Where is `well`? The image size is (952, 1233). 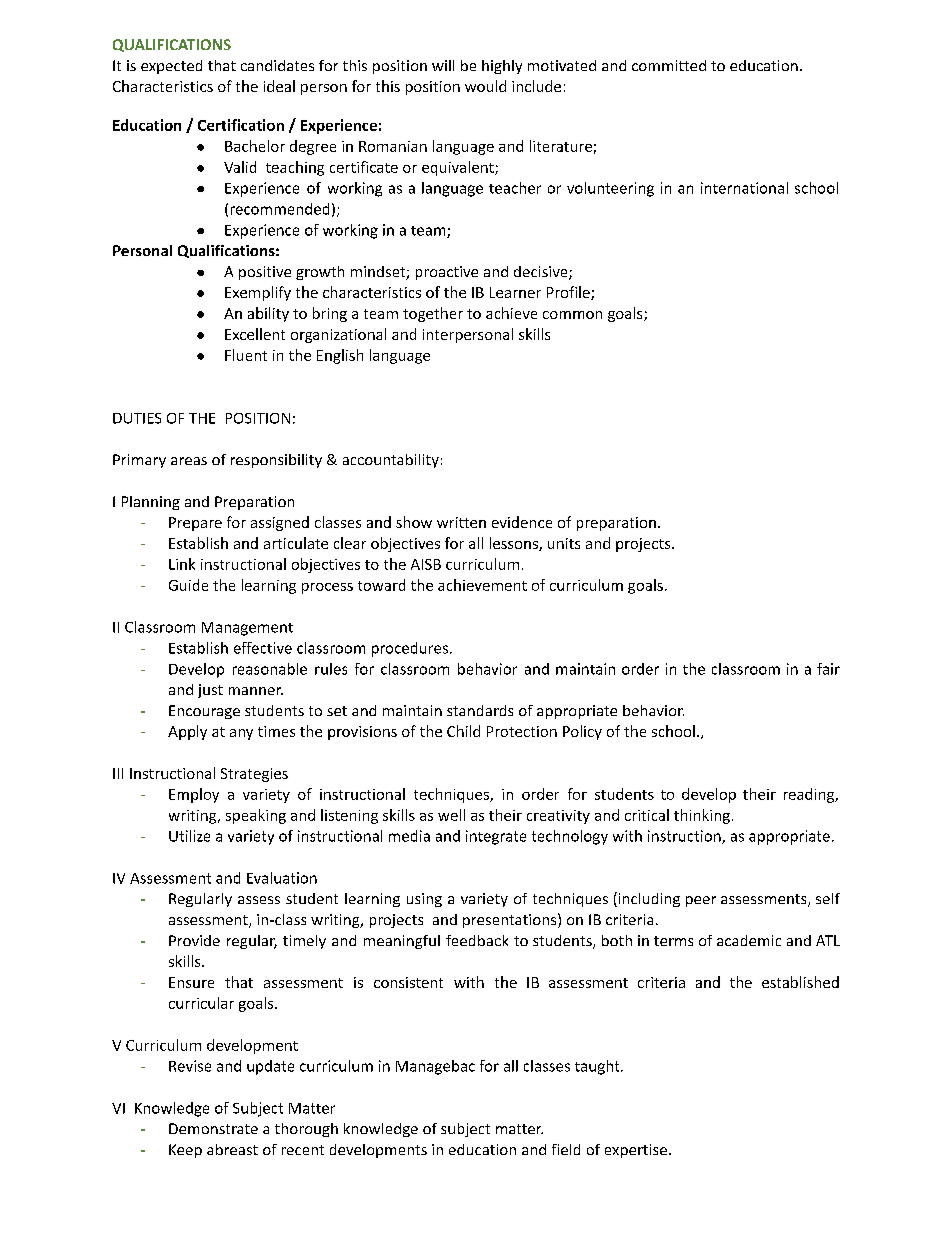 well is located at coordinates (451, 815).
